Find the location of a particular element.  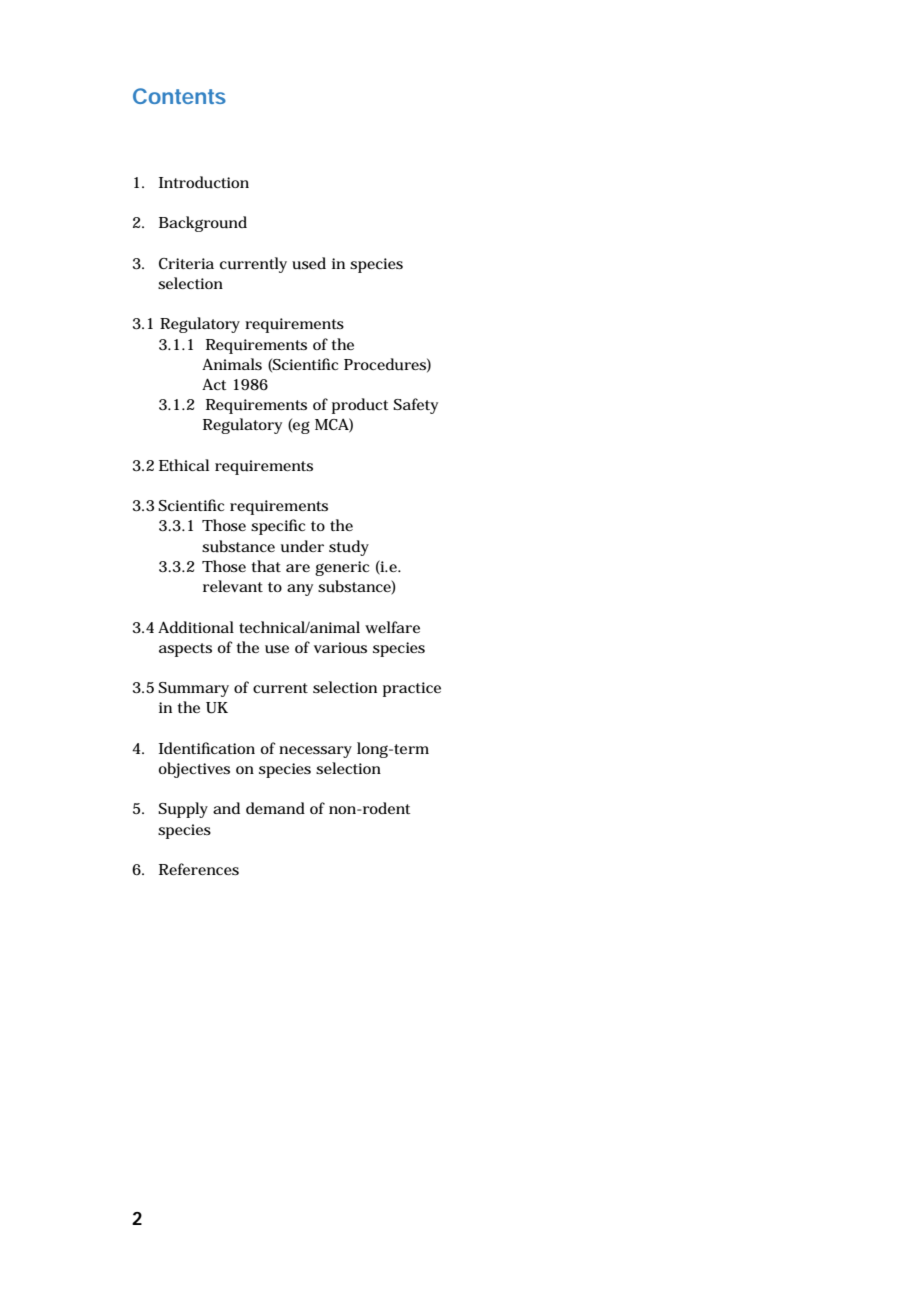

Ethical is located at coordinates (184, 465).
